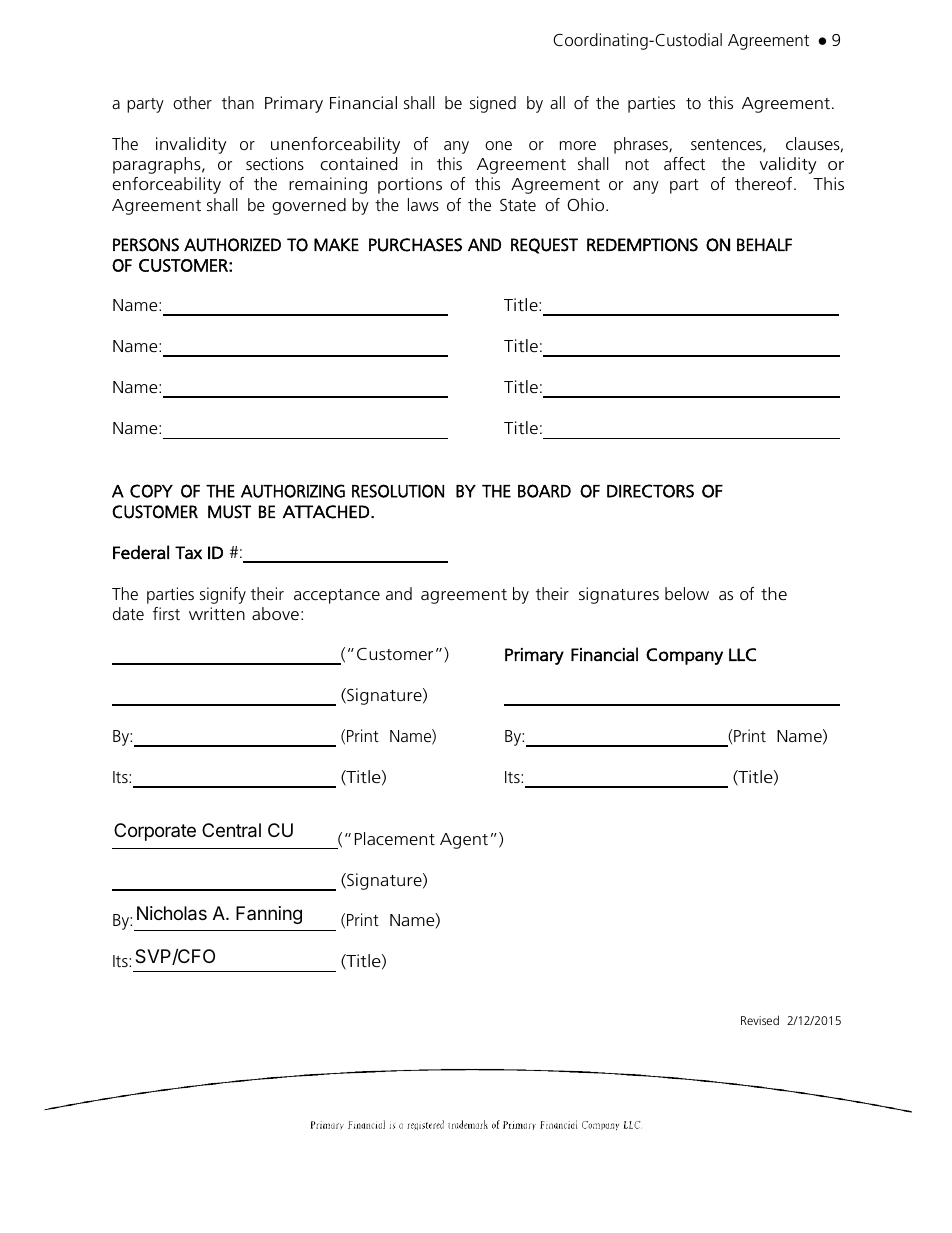 The image size is (952, 1233). I want to click on written, so click(217, 613).
